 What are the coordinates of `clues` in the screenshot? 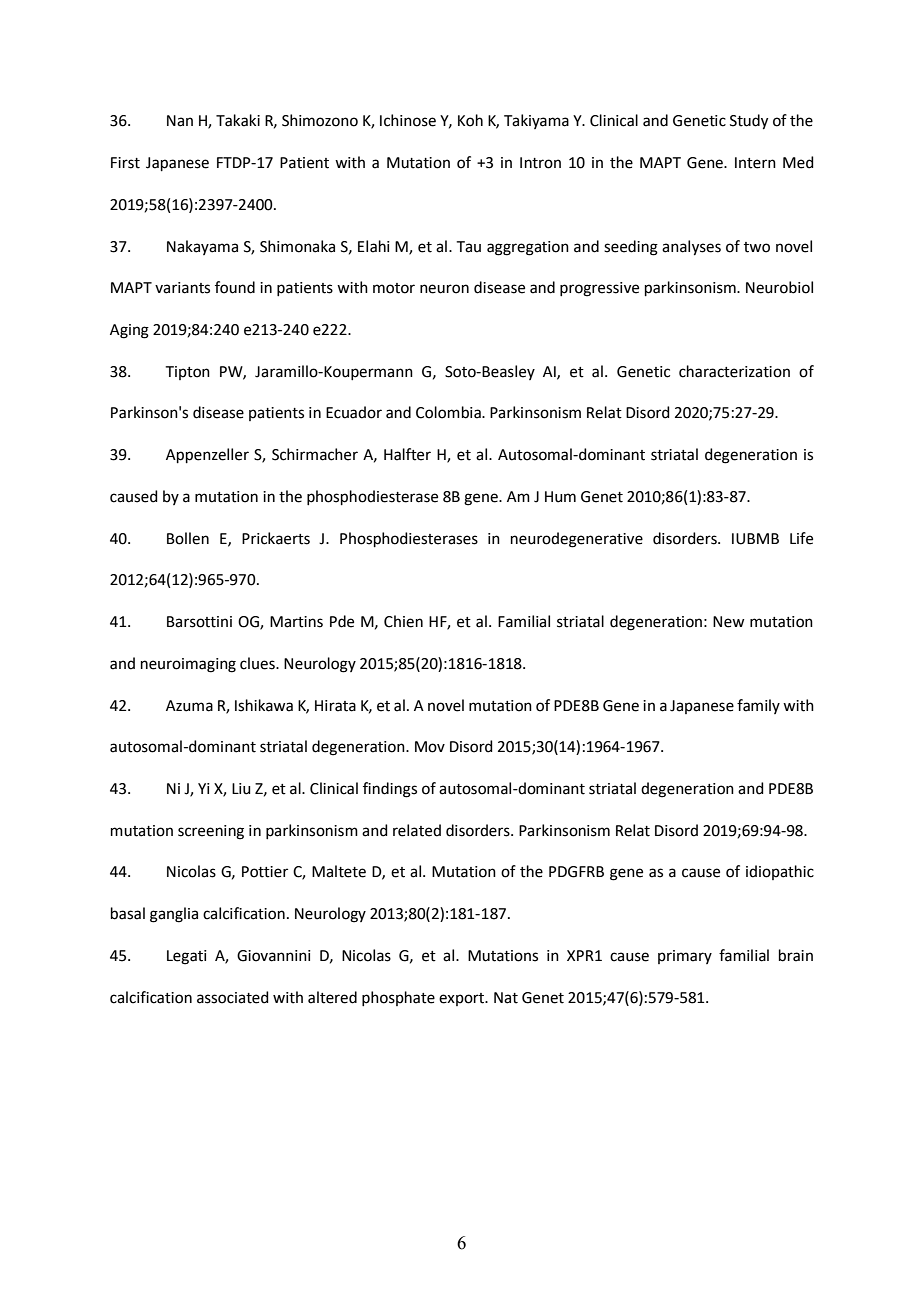 It's located at (258, 663).
